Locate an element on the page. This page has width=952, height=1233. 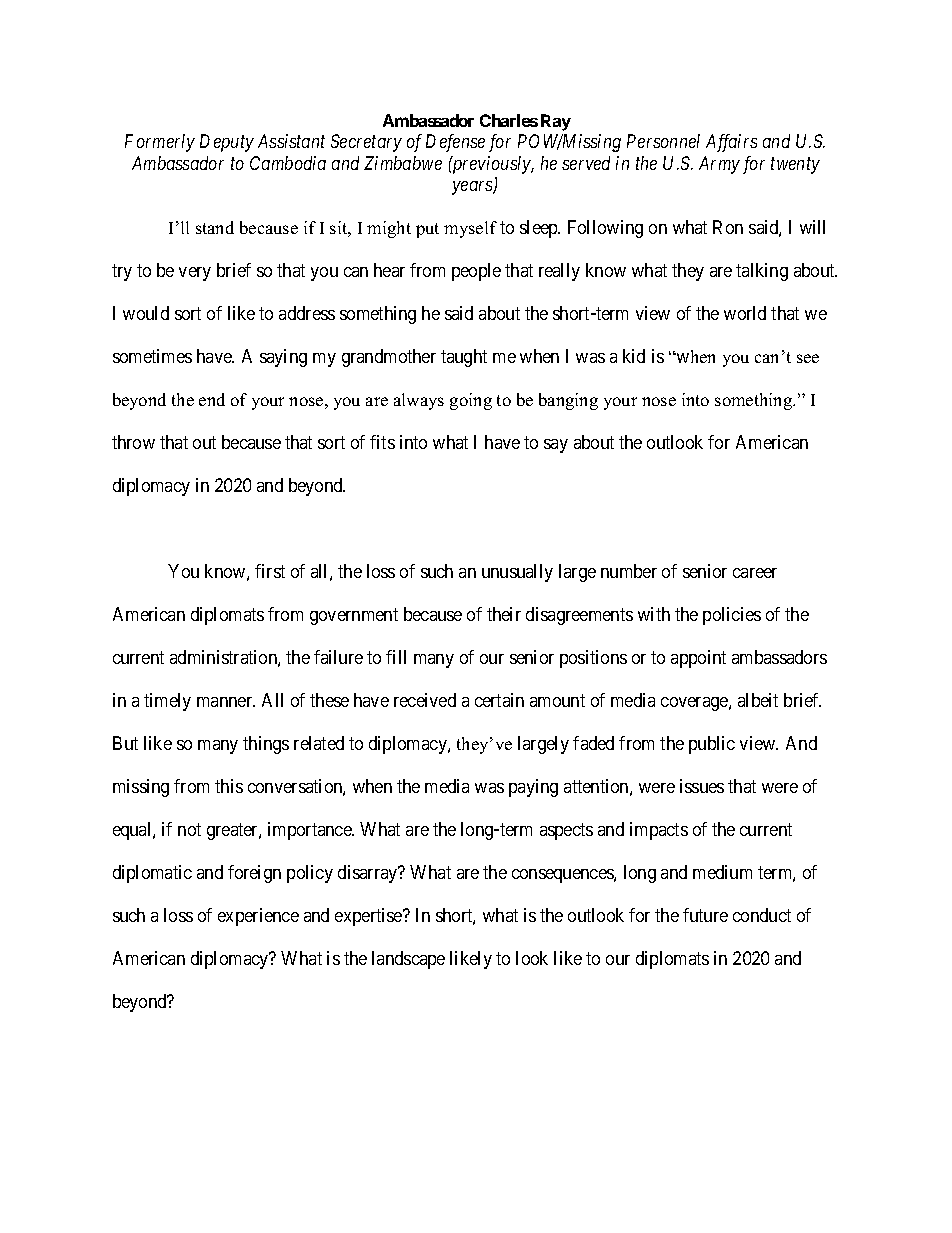
certain is located at coordinates (499, 700).
